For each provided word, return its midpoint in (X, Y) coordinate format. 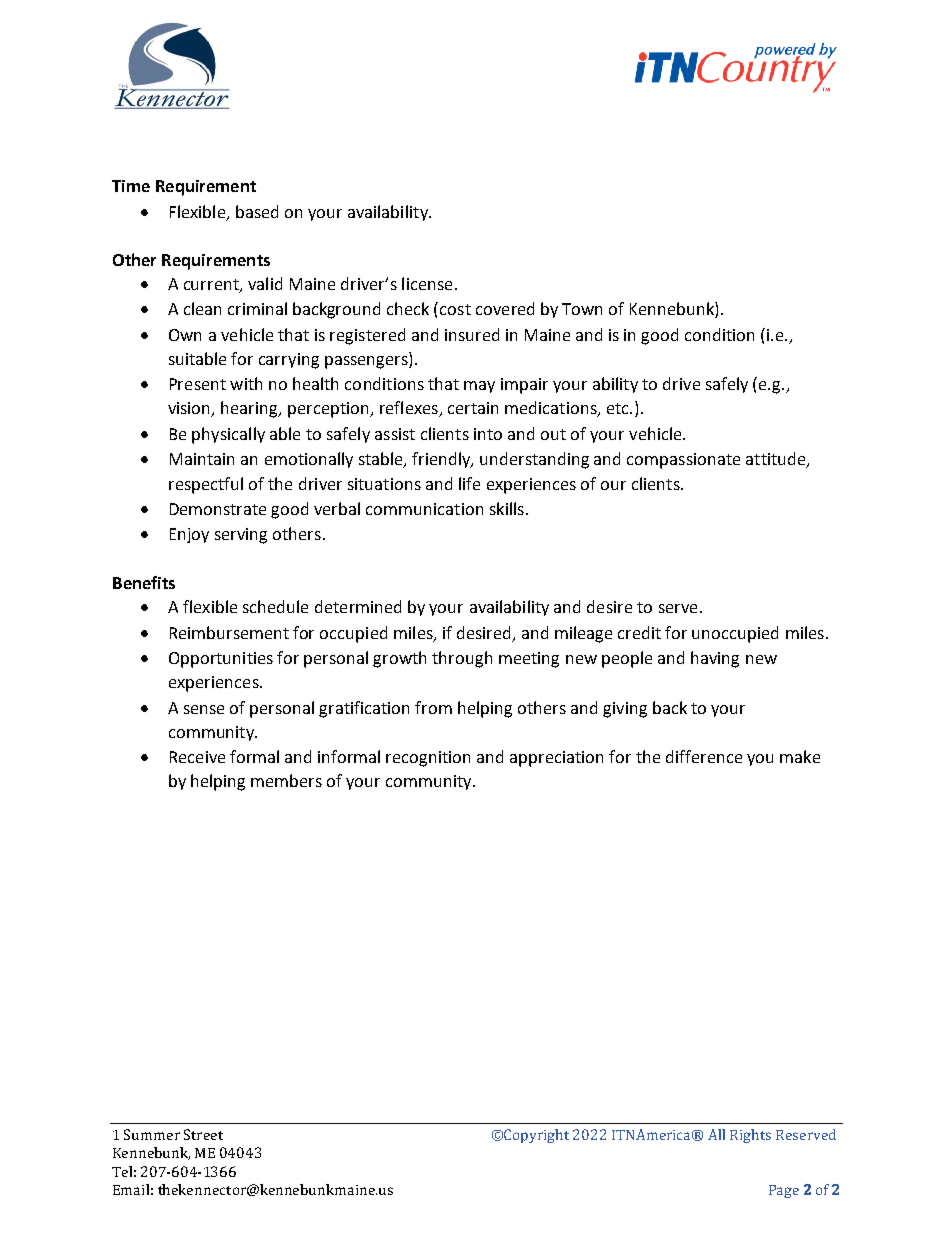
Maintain (202, 459)
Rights (750, 1136)
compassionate (683, 461)
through (462, 659)
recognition (428, 759)
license (427, 283)
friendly (442, 460)
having (715, 659)
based (257, 211)
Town (582, 309)
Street (203, 1134)
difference (704, 756)
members (286, 780)
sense (204, 709)
